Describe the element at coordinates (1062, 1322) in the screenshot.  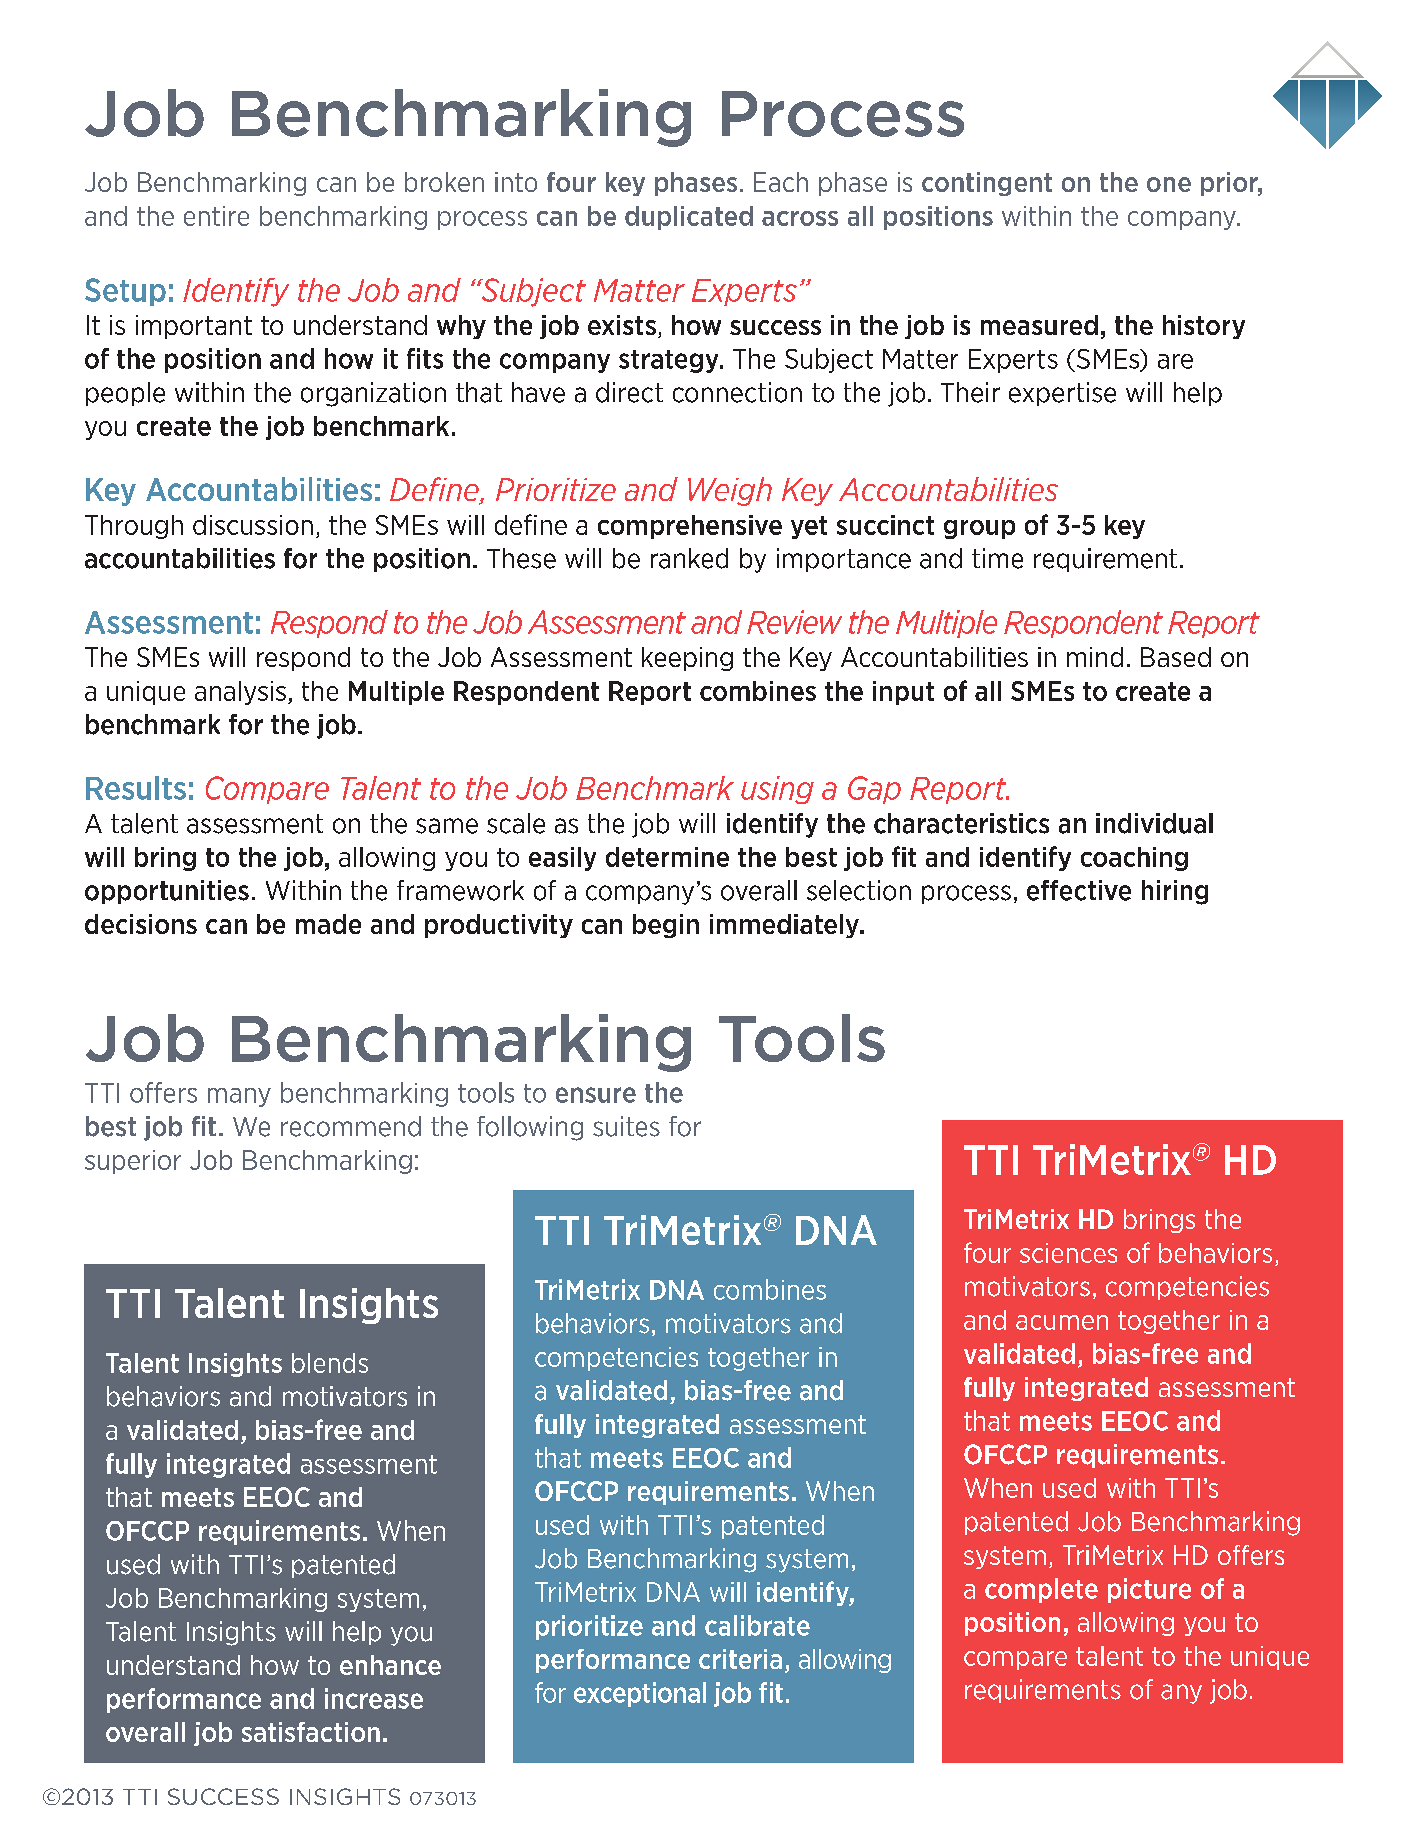
I see `acumen` at that location.
